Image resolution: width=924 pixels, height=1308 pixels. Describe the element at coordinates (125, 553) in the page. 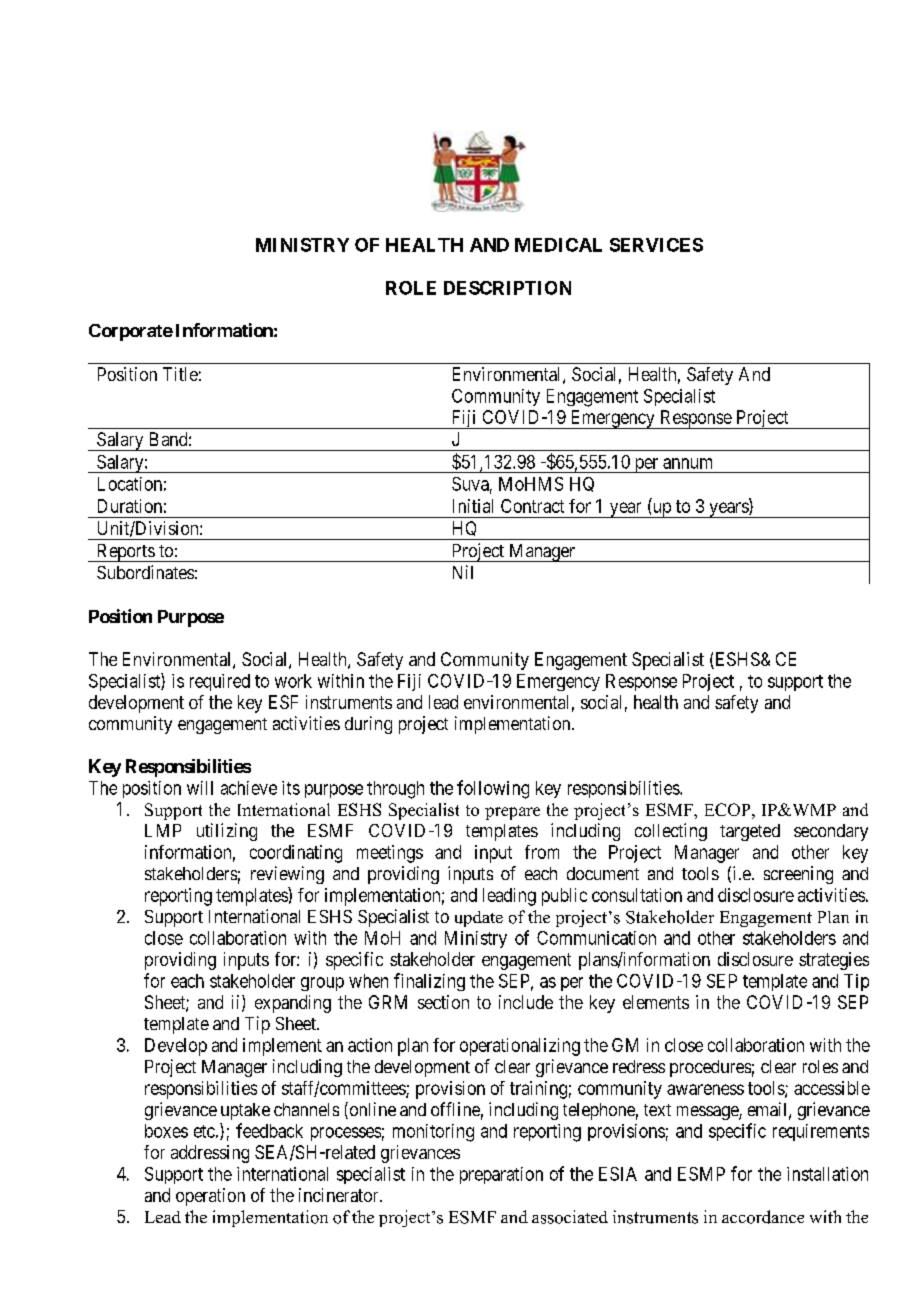

I see `Reports` at that location.
